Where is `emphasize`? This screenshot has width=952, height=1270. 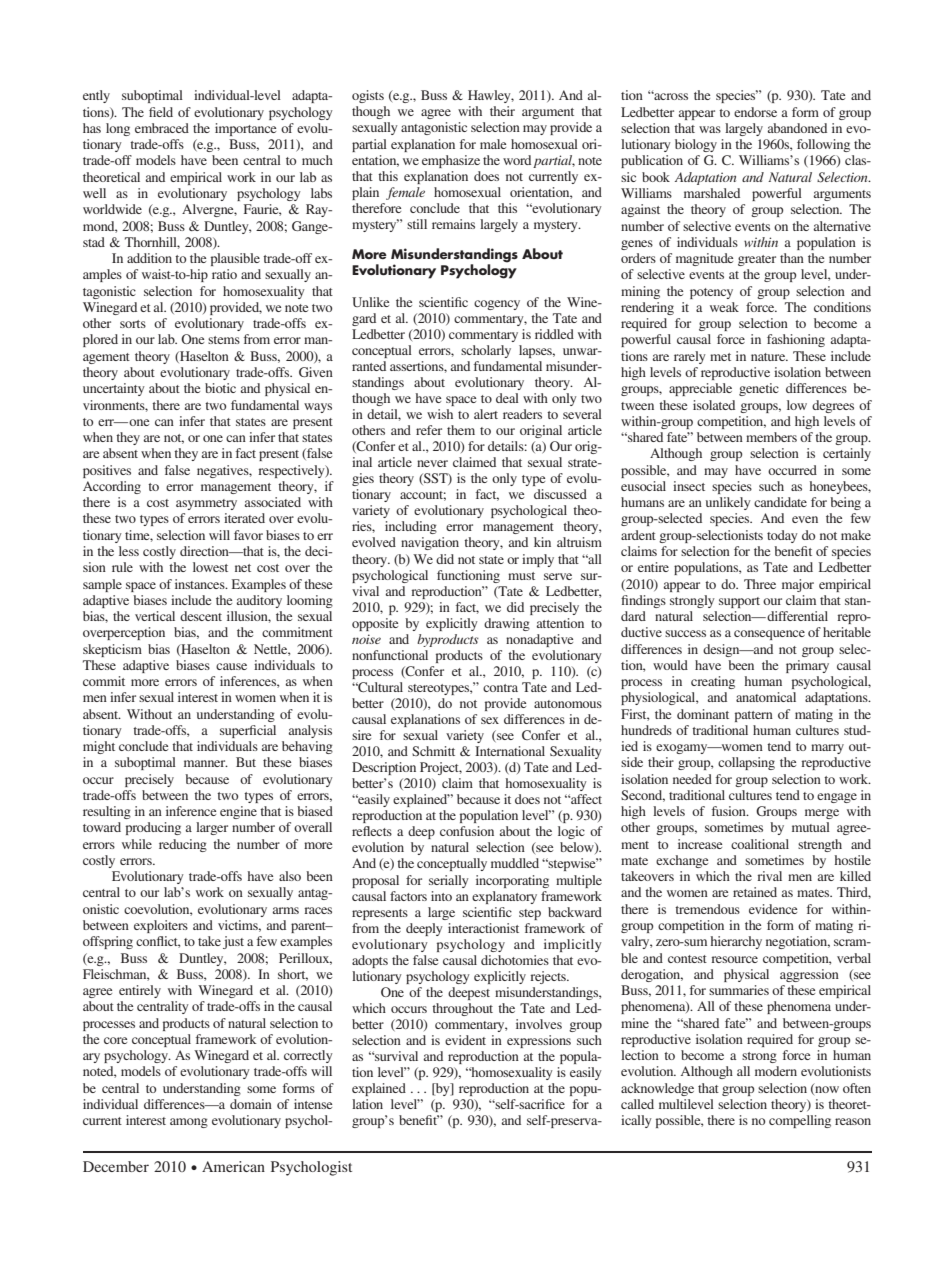
emphasize is located at coordinates (451, 161).
